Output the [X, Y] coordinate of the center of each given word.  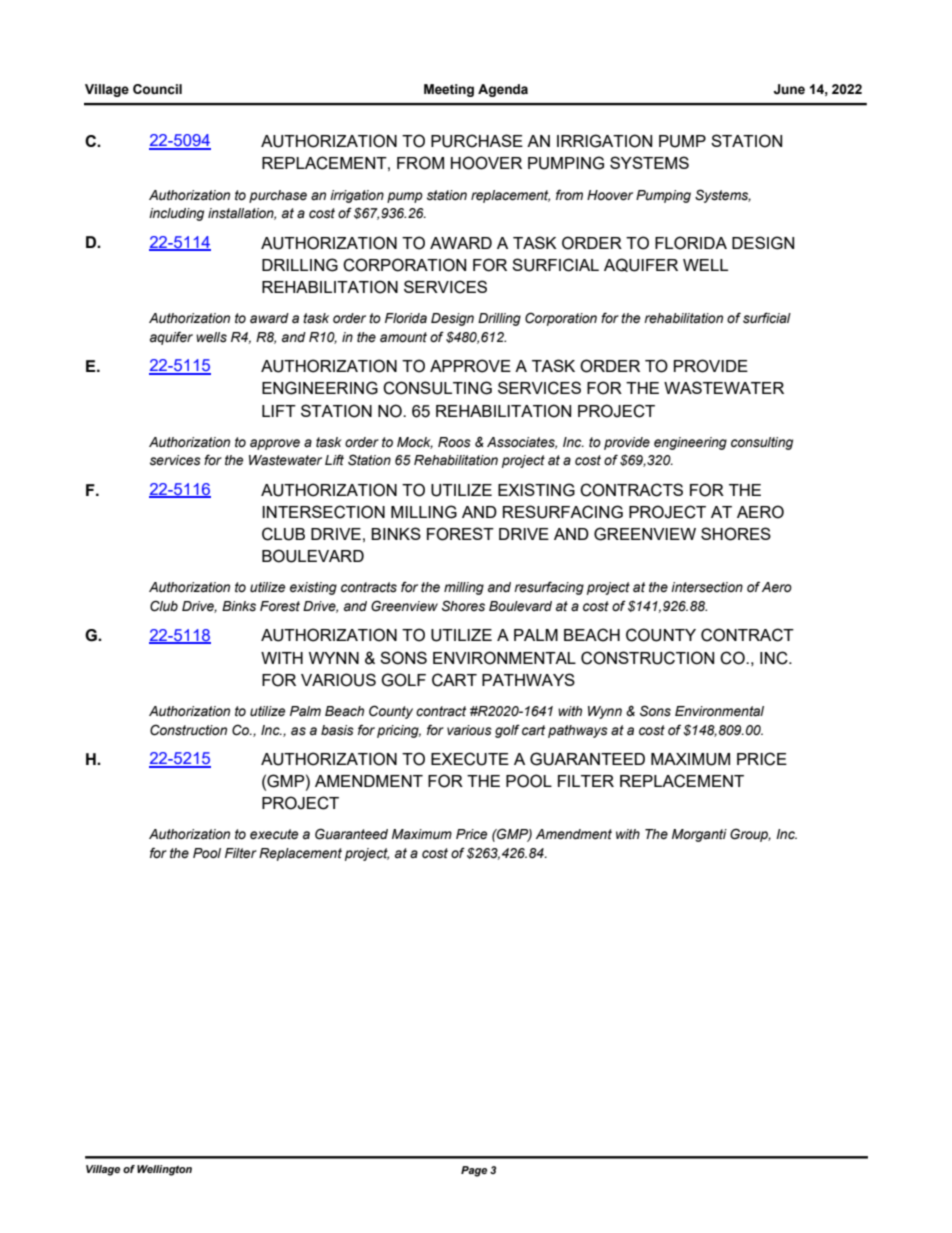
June [789, 89]
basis [337, 730]
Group [750, 835]
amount [403, 337]
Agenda [503, 90]
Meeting [449, 90]
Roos [454, 442]
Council [157, 89]
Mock [415, 443]
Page [474, 1171]
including [176, 214]
